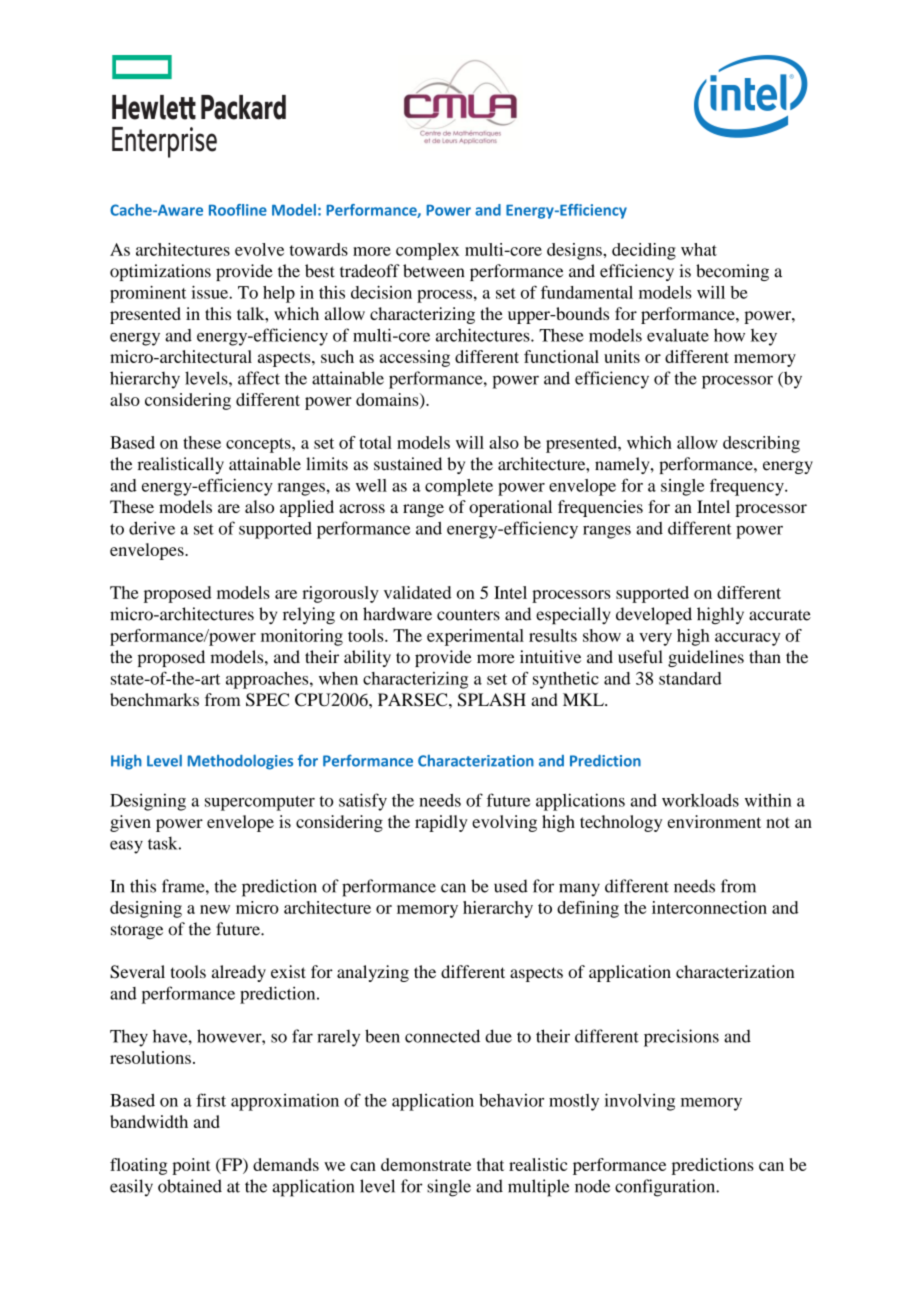 The height and width of the screenshot is (1308, 924). What do you see at coordinates (709, 907) in the screenshot?
I see `interconnection` at bounding box center [709, 907].
